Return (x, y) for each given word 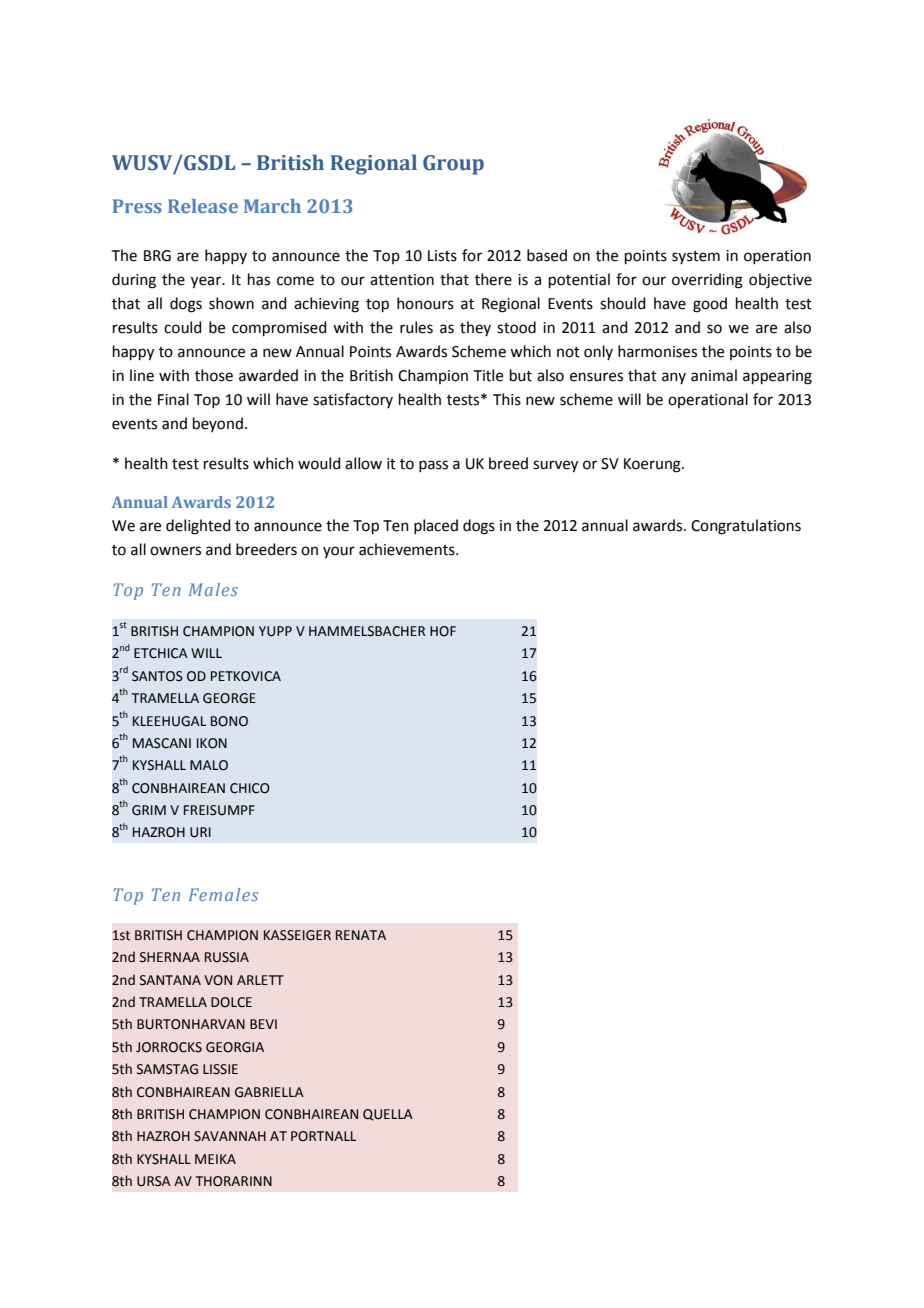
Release (203, 206)
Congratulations (746, 527)
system (696, 257)
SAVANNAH (230, 1136)
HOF (443, 631)
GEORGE (229, 698)
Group (453, 165)
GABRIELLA (269, 1092)
